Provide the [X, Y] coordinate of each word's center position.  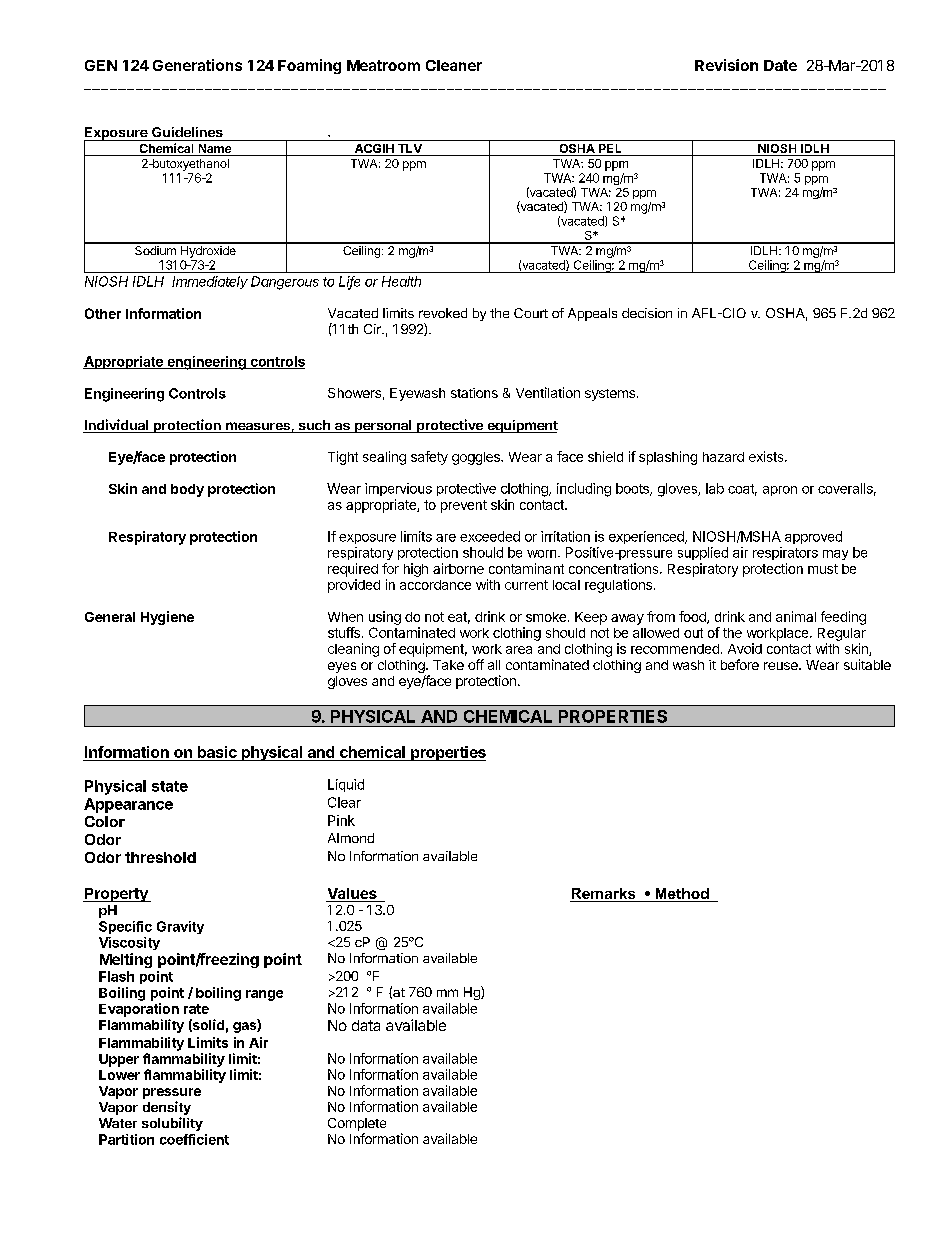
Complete [357, 1124]
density [167, 1109]
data [366, 1025]
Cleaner [454, 65]
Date [780, 65]
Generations [197, 65]
